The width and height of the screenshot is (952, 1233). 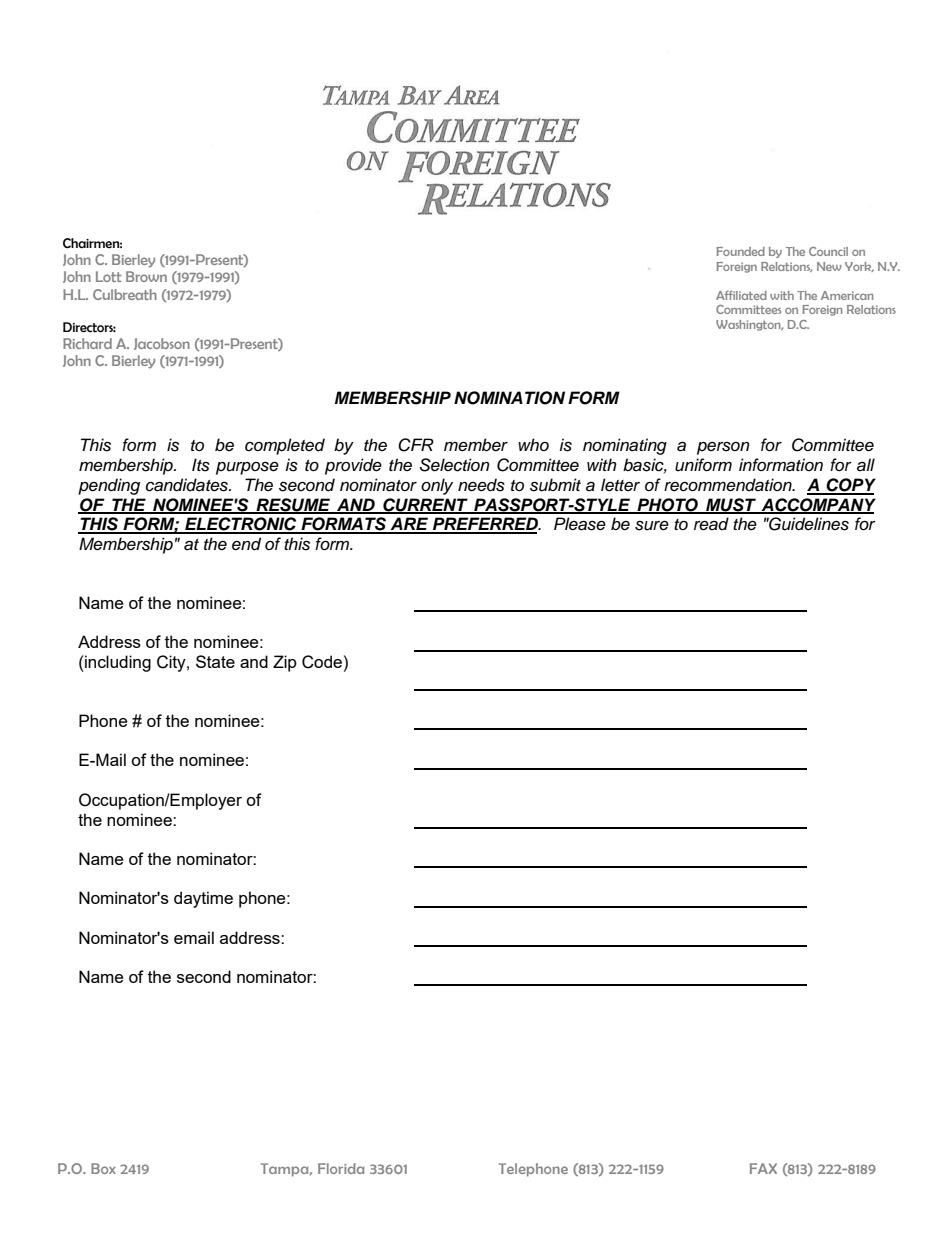 What do you see at coordinates (215, 661) in the screenshot?
I see `State` at bounding box center [215, 661].
